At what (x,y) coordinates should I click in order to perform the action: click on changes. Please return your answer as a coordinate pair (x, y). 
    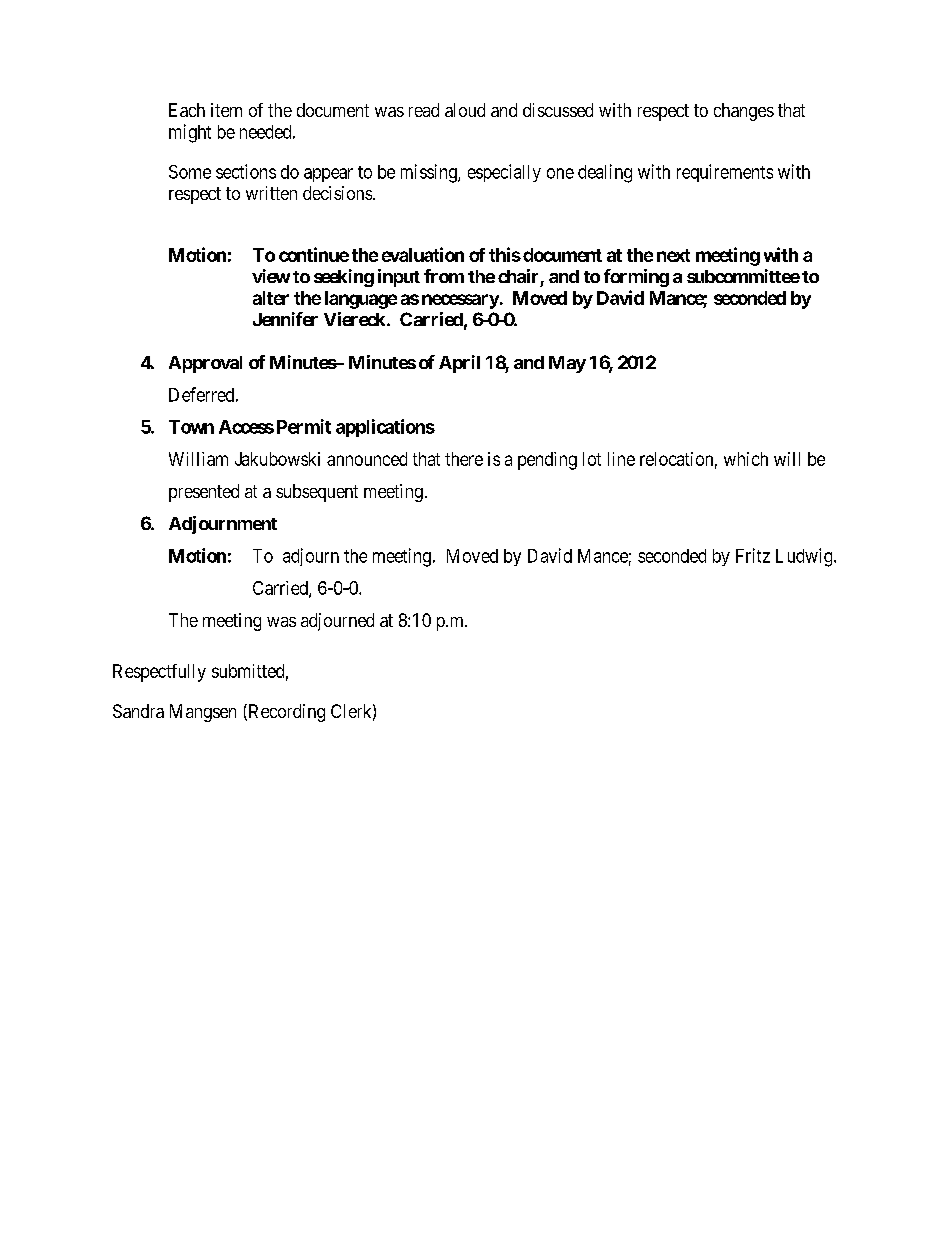
    Looking at the image, I should click on (744, 112).
